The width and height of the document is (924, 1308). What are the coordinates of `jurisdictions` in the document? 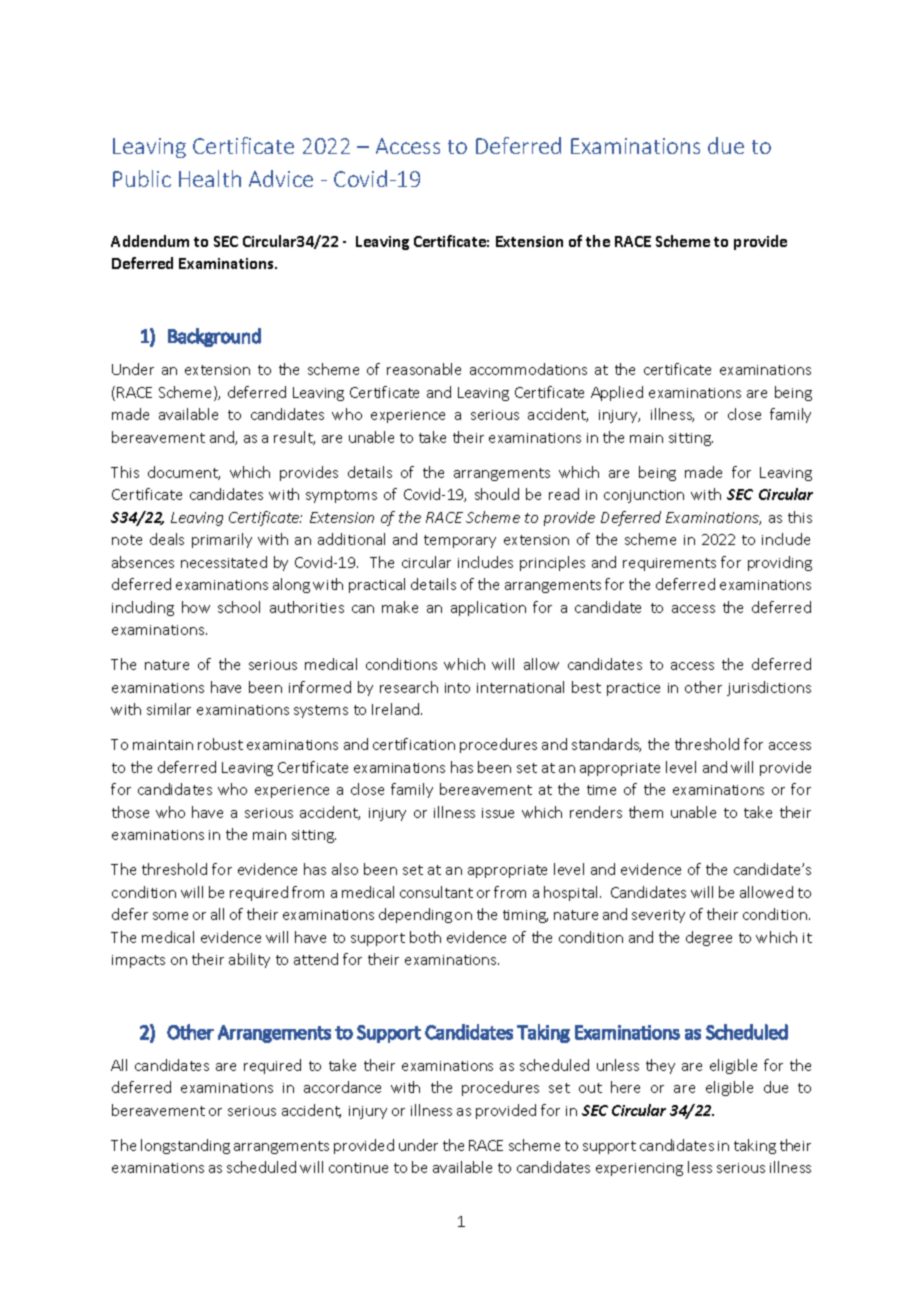 It's located at (769, 688).
